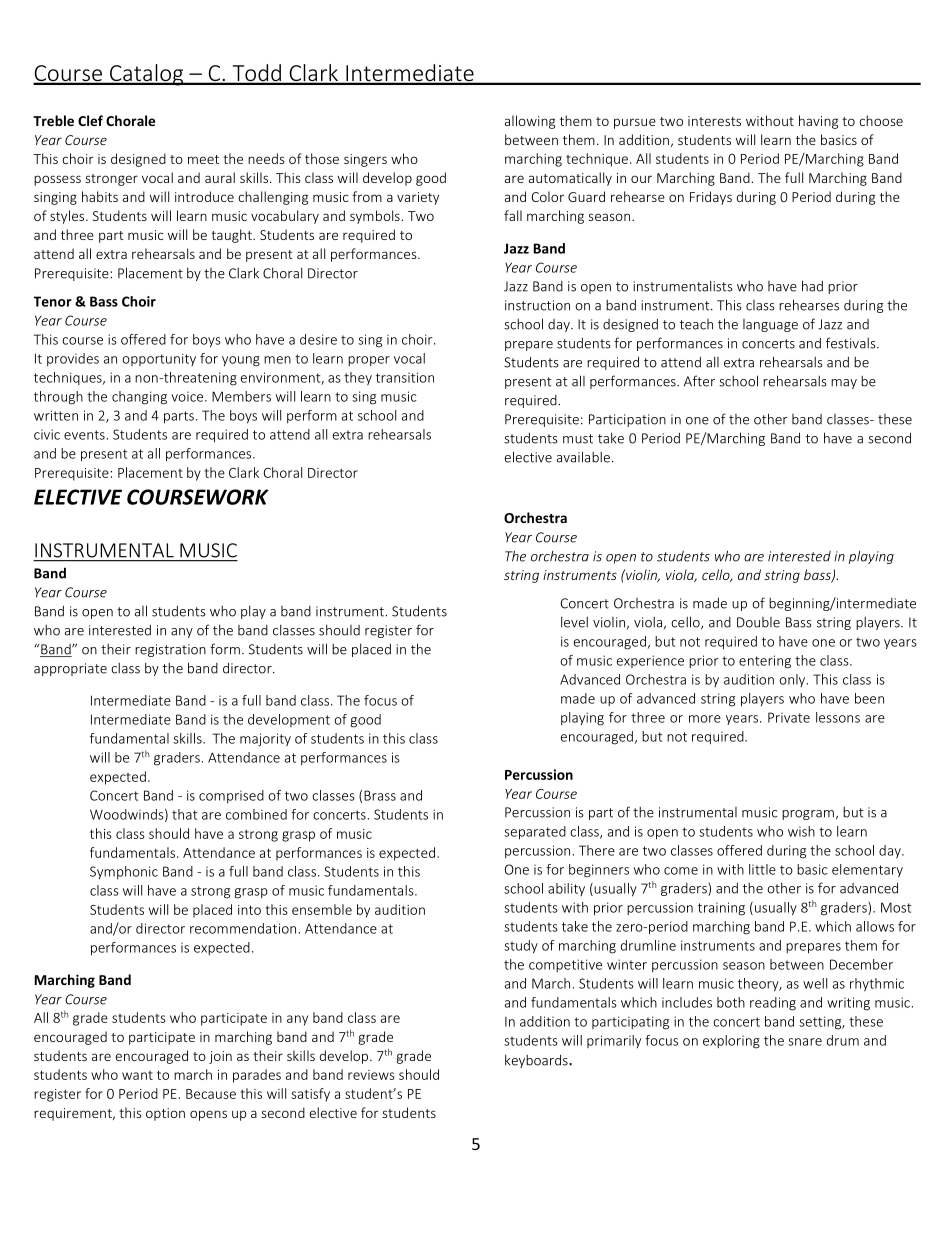  What do you see at coordinates (159, 359) in the screenshot?
I see `opportunity` at bounding box center [159, 359].
